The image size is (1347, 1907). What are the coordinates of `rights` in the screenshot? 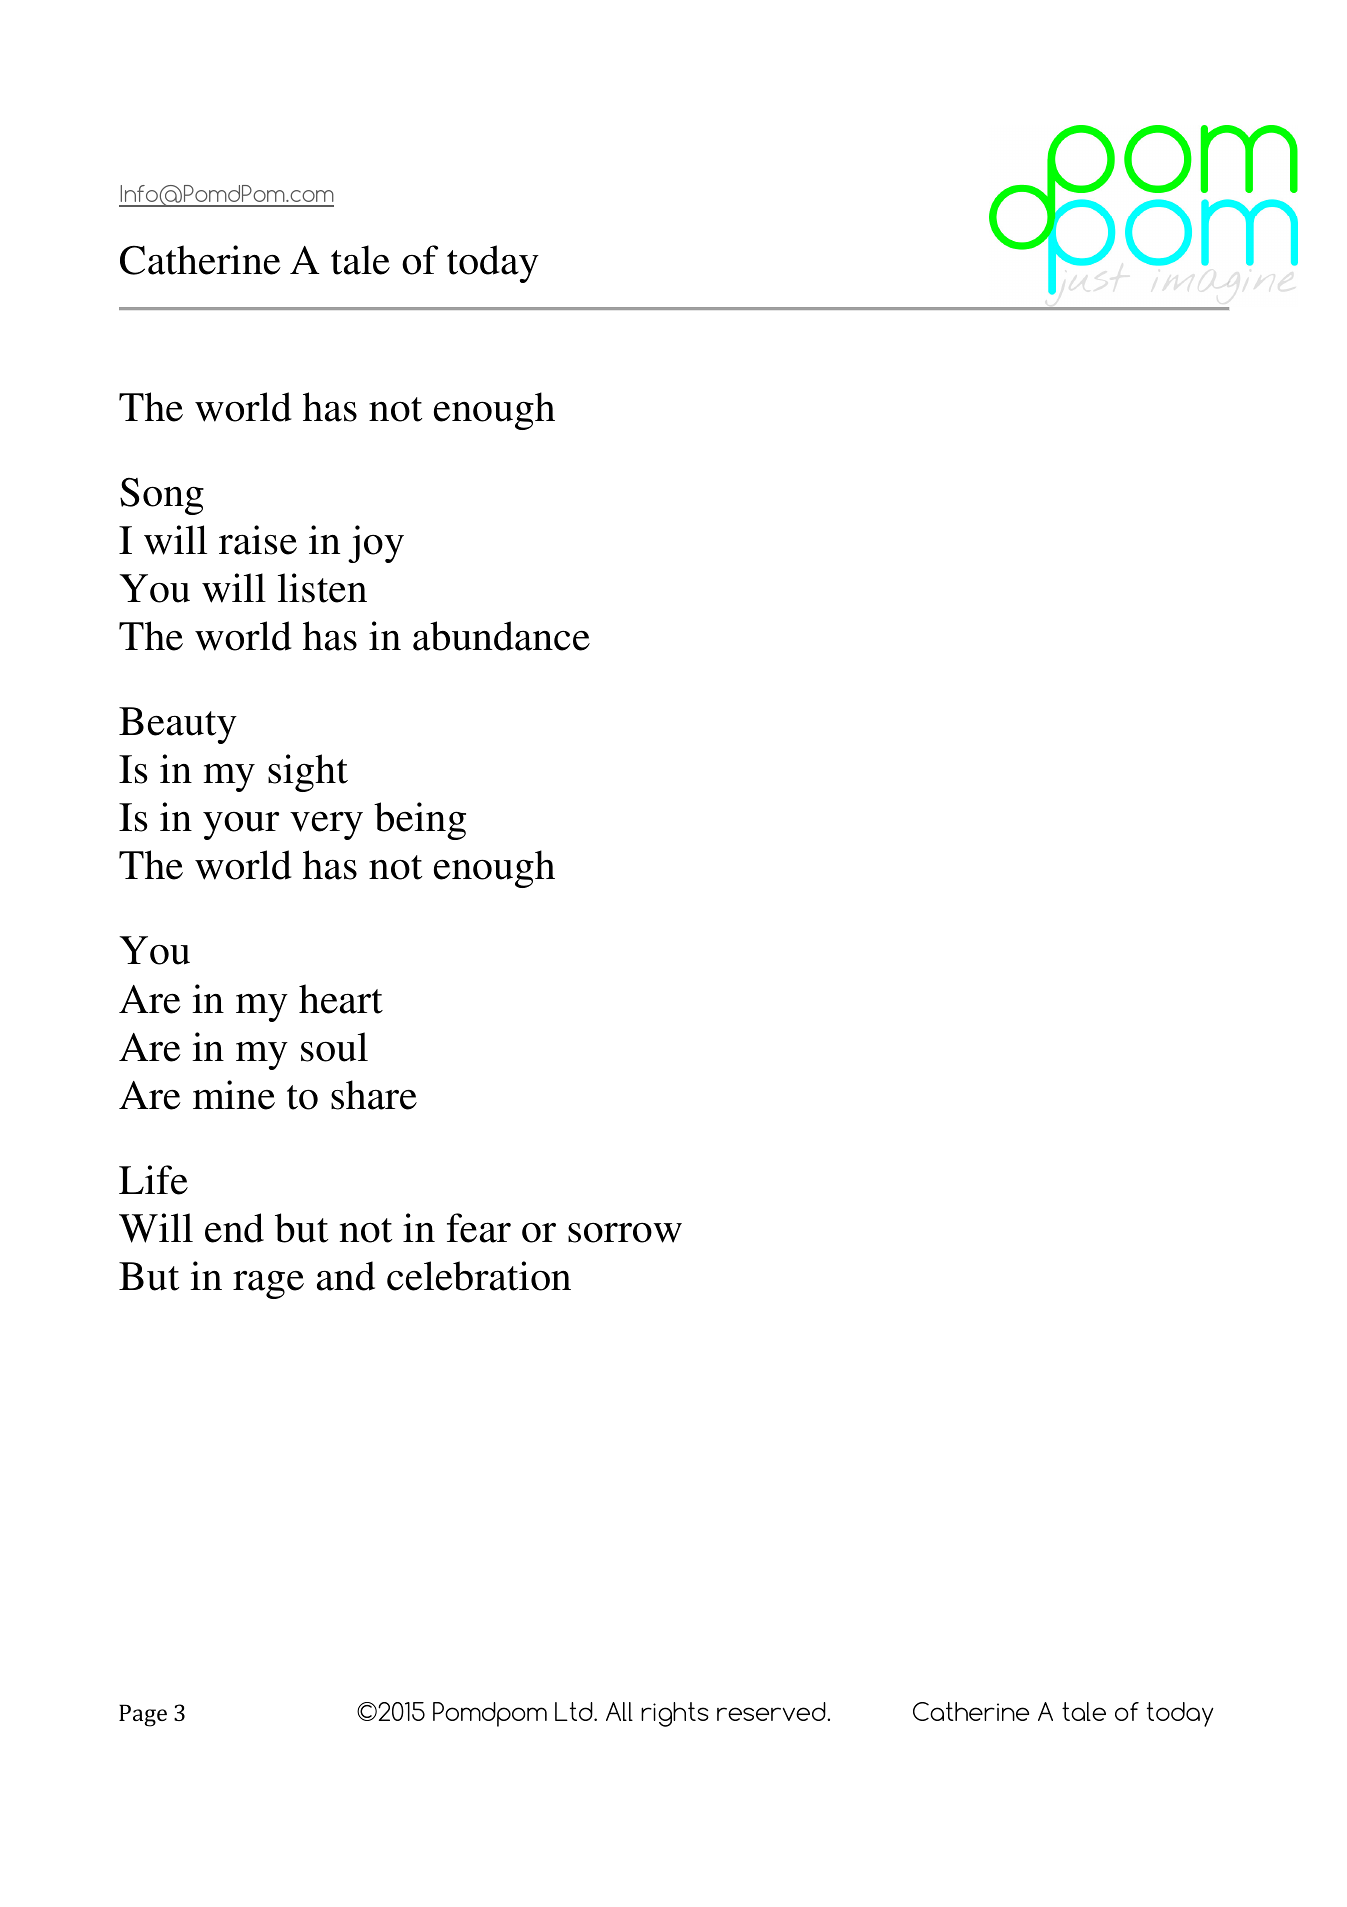 It's located at (675, 1714).
